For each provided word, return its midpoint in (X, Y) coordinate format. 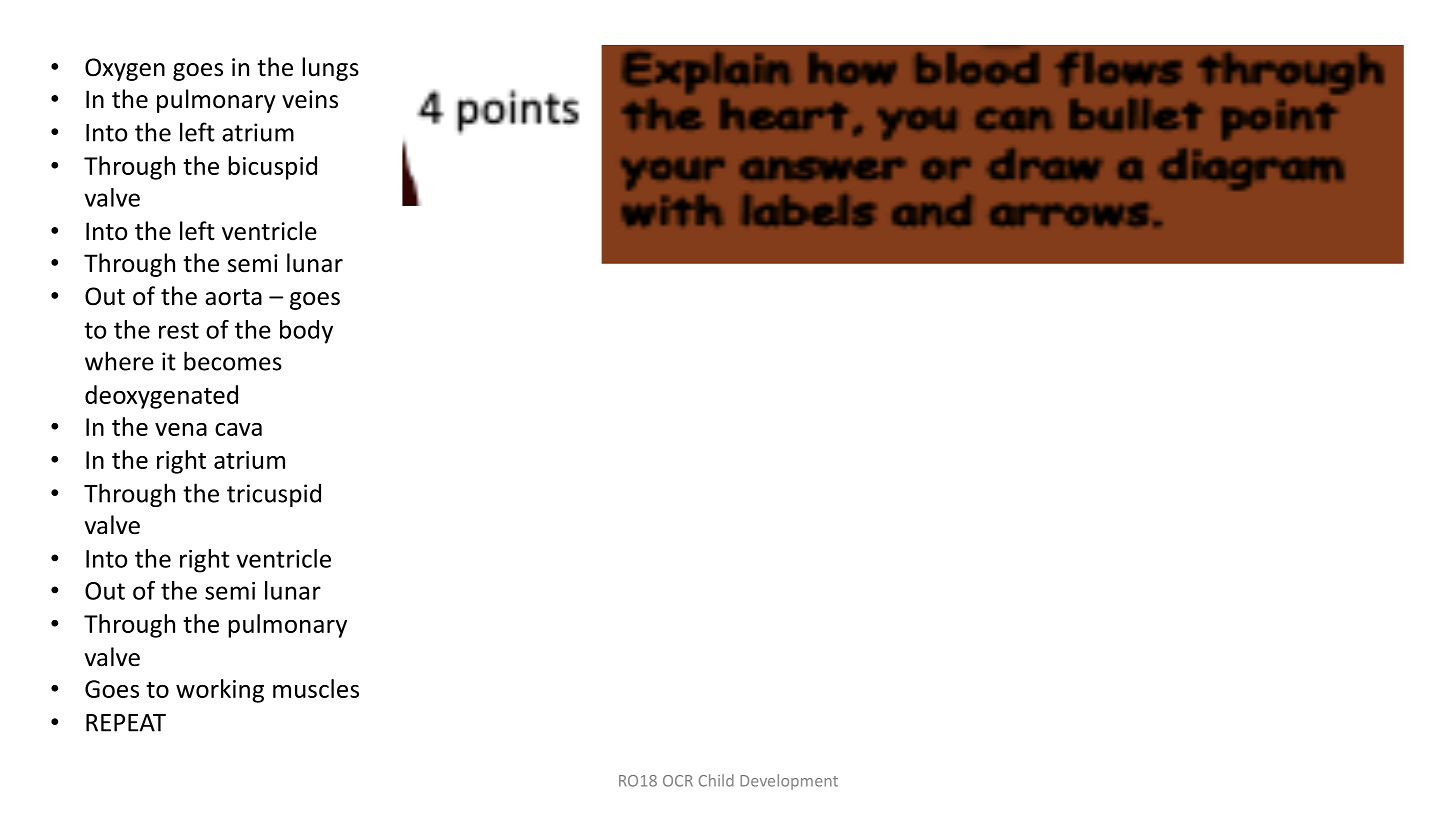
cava (238, 429)
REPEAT (126, 723)
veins (310, 99)
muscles (316, 688)
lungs (330, 69)
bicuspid (272, 168)
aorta (233, 297)
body (306, 332)
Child (716, 780)
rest (179, 330)
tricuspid (274, 495)
